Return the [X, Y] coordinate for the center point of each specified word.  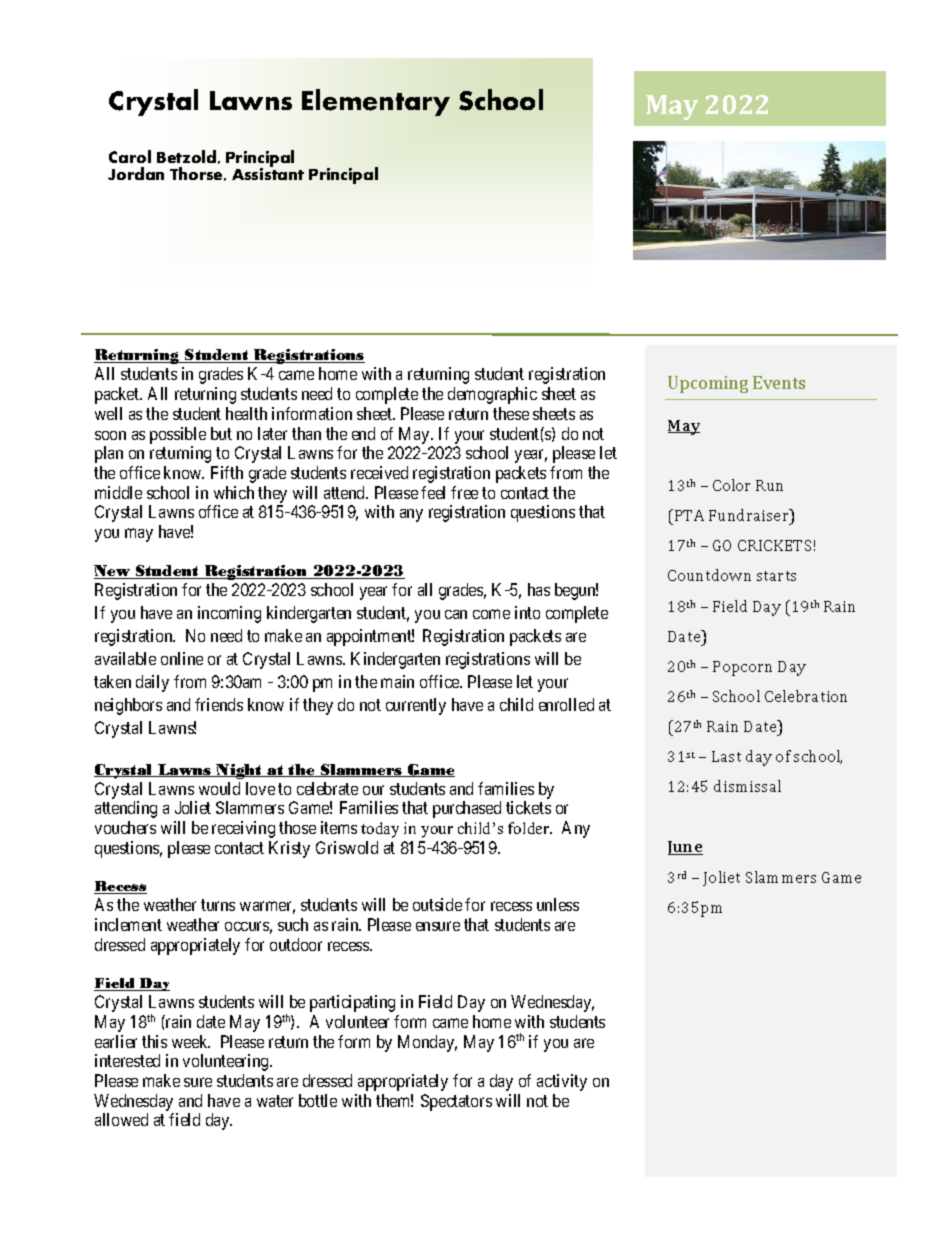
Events [779, 382]
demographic [492, 395]
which [234, 492]
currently [416, 706]
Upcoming [708, 384]
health [246, 413]
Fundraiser [750, 515]
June [685, 848]
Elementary [376, 102]
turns [218, 905]
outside [437, 904]
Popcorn [742, 668]
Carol [130, 156]
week [191, 1041]
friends [219, 704]
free [464, 492]
